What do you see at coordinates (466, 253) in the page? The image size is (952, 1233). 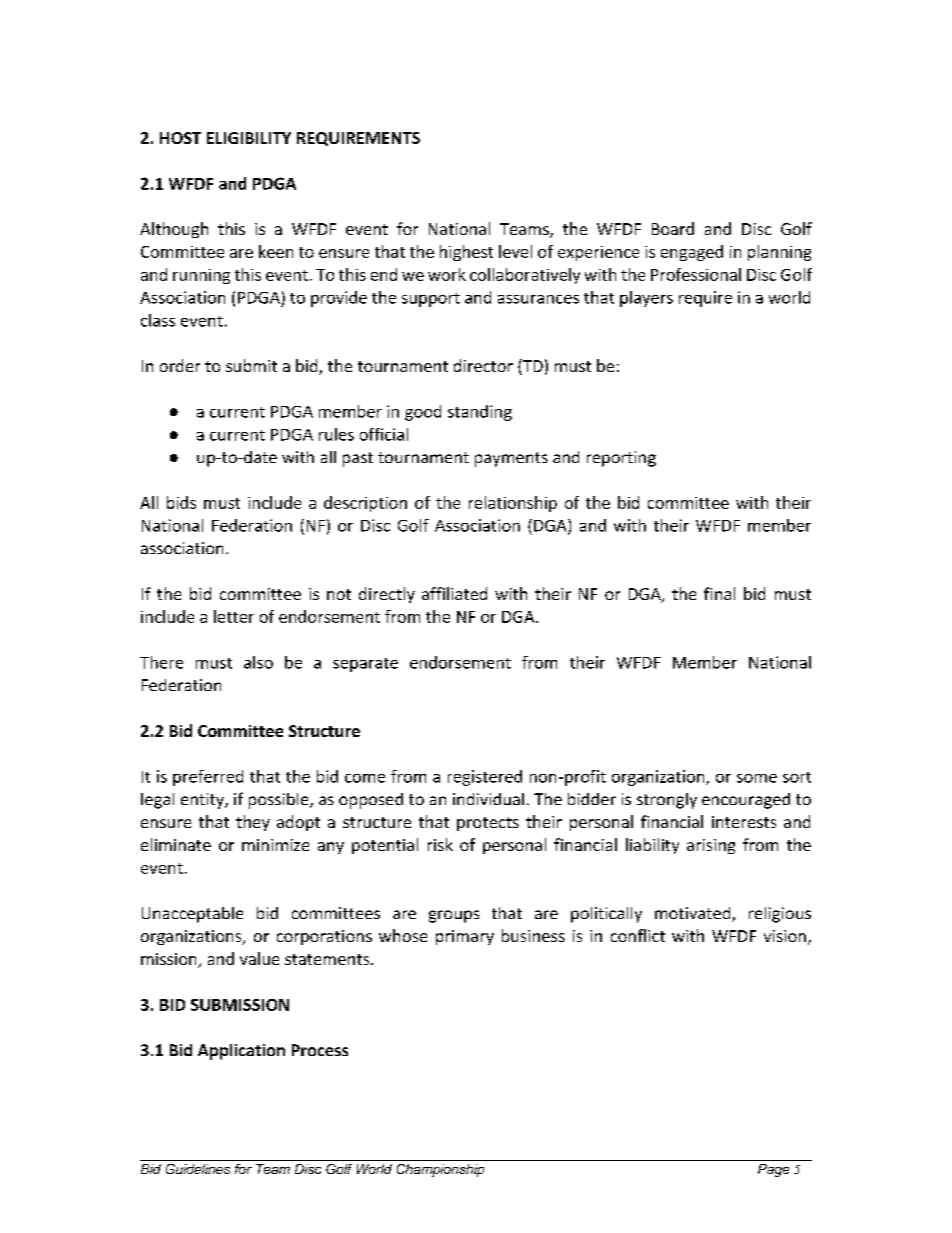 I see `highest` at bounding box center [466, 253].
